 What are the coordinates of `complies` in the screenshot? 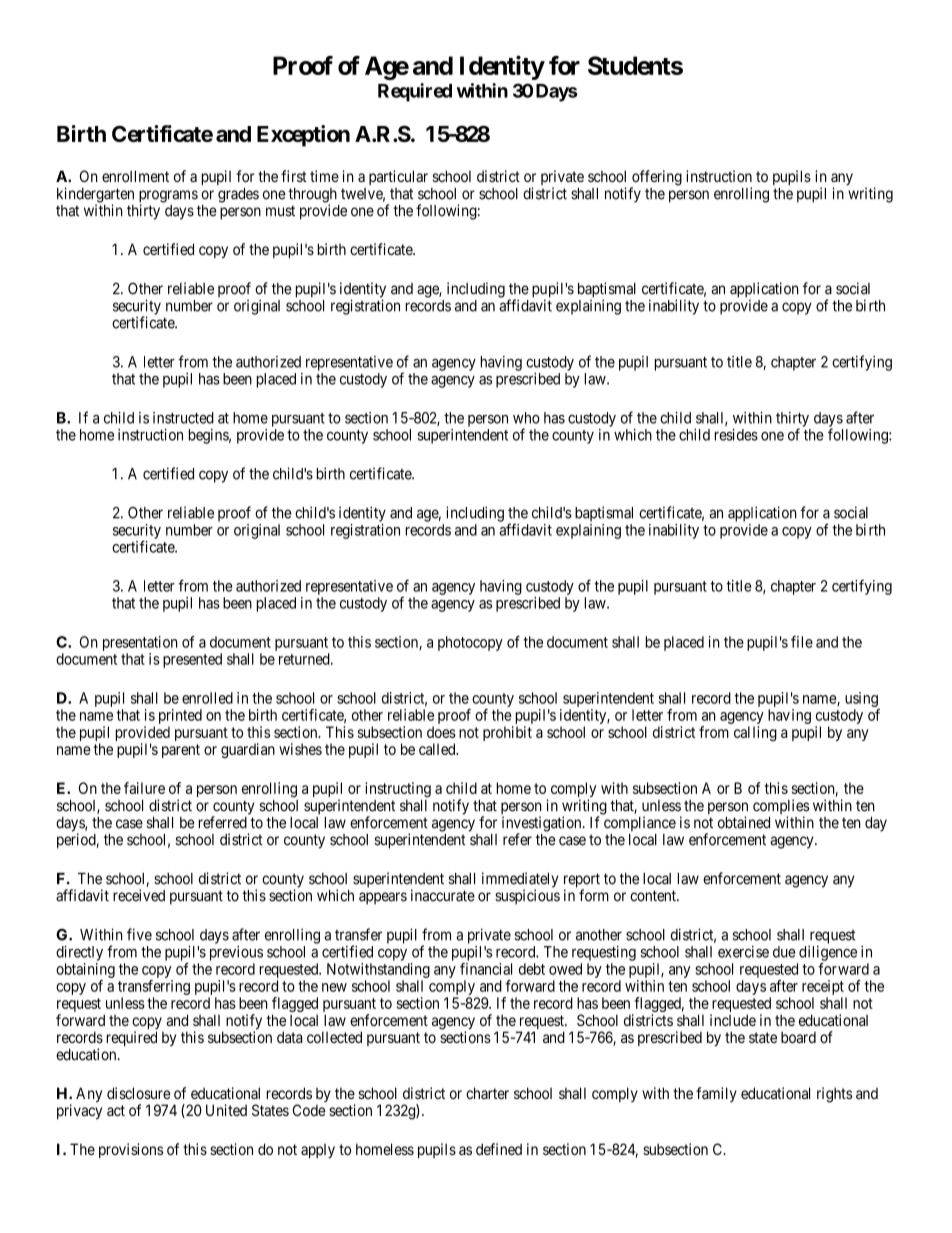 It's located at (781, 808).
